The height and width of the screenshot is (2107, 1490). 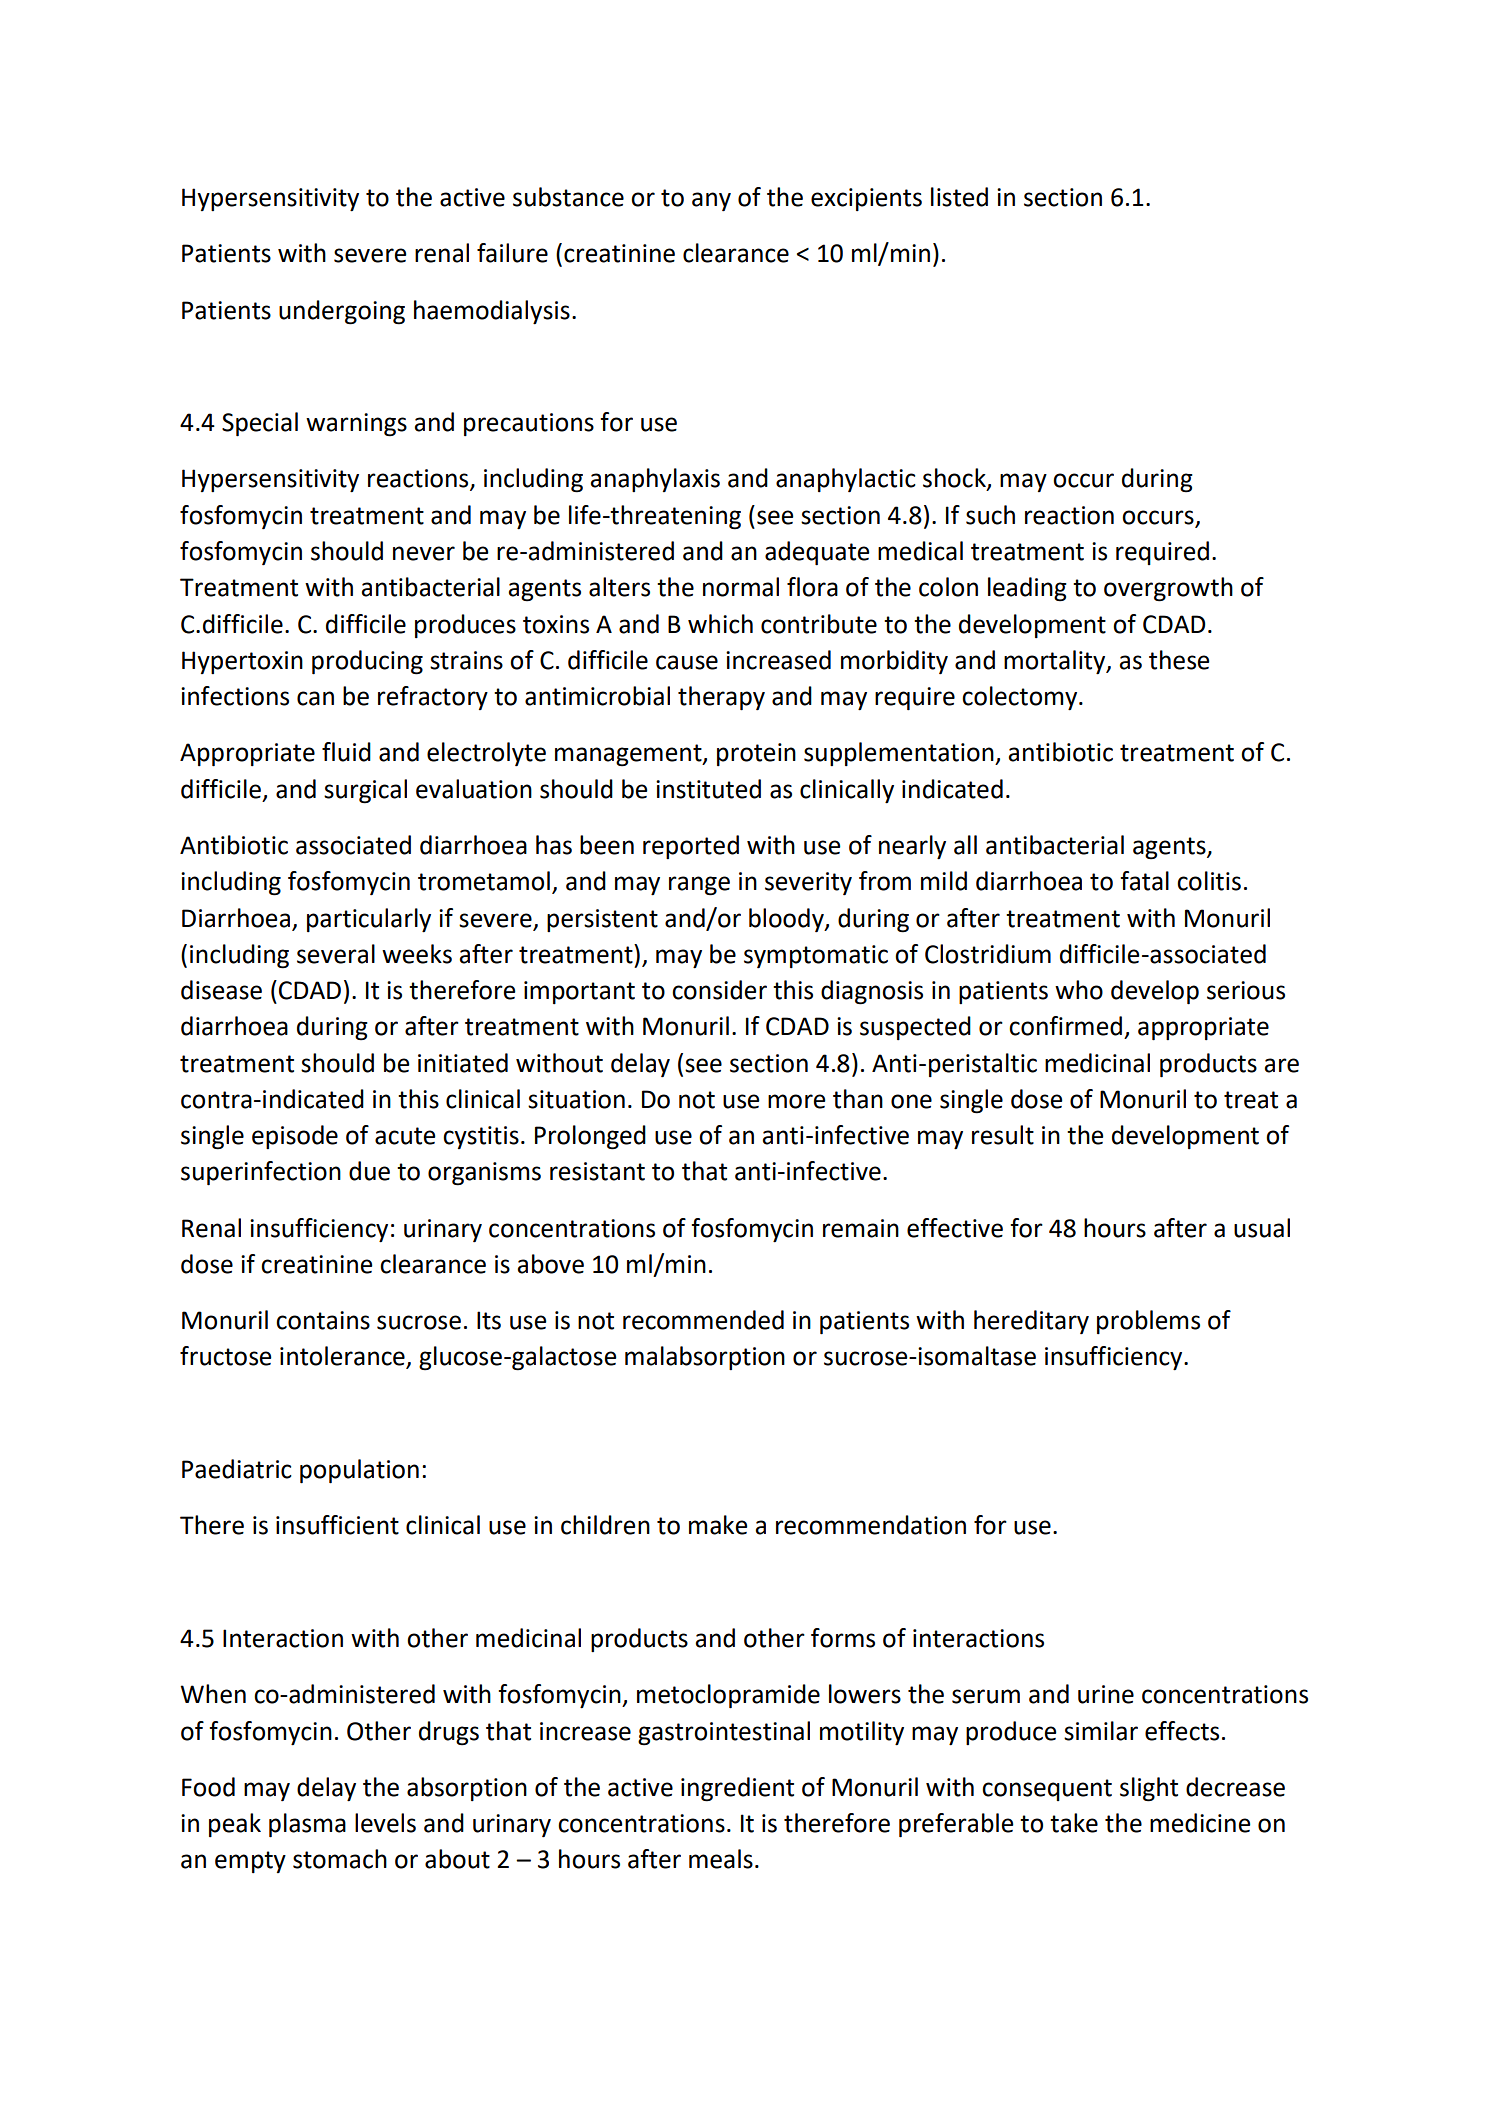 I want to click on fluid, so click(x=346, y=752).
